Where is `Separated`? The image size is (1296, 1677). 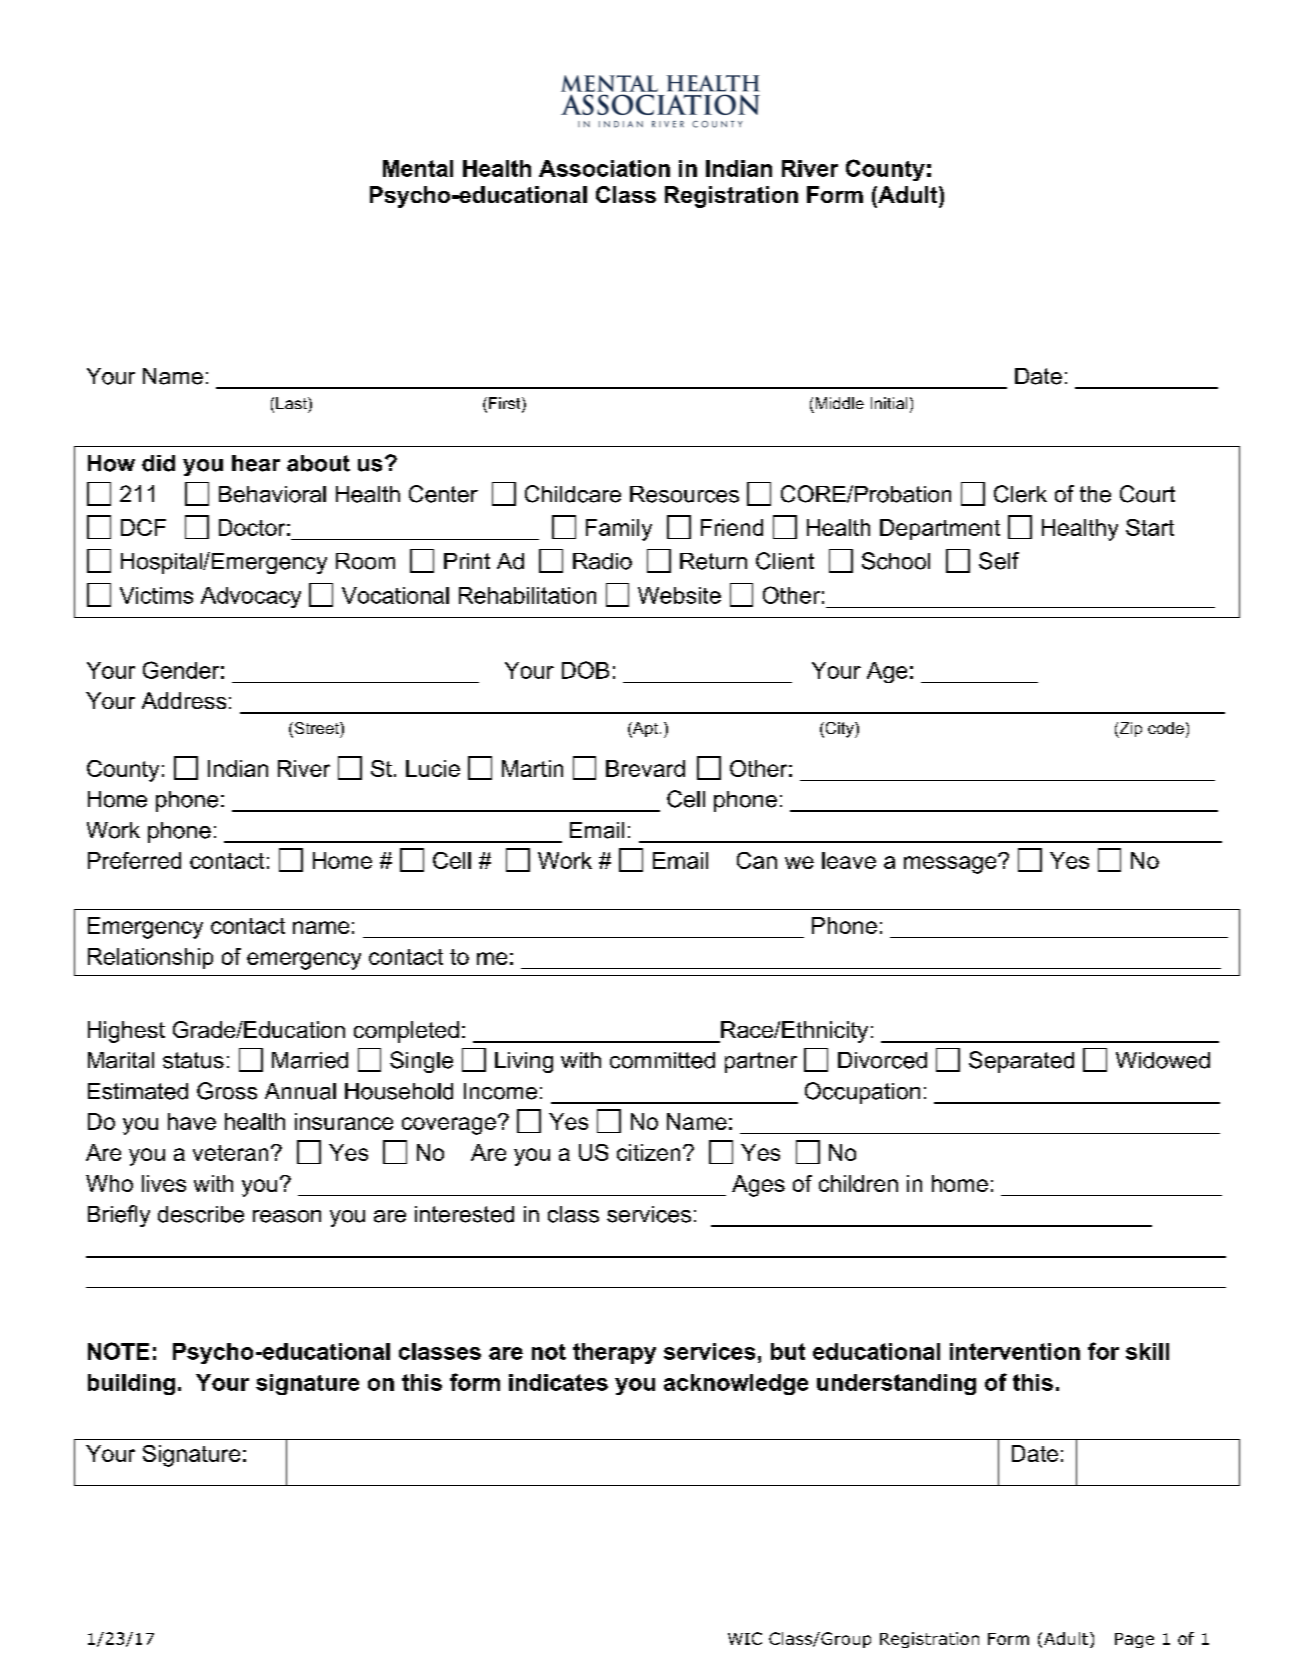
Separated is located at coordinates (1021, 1062).
